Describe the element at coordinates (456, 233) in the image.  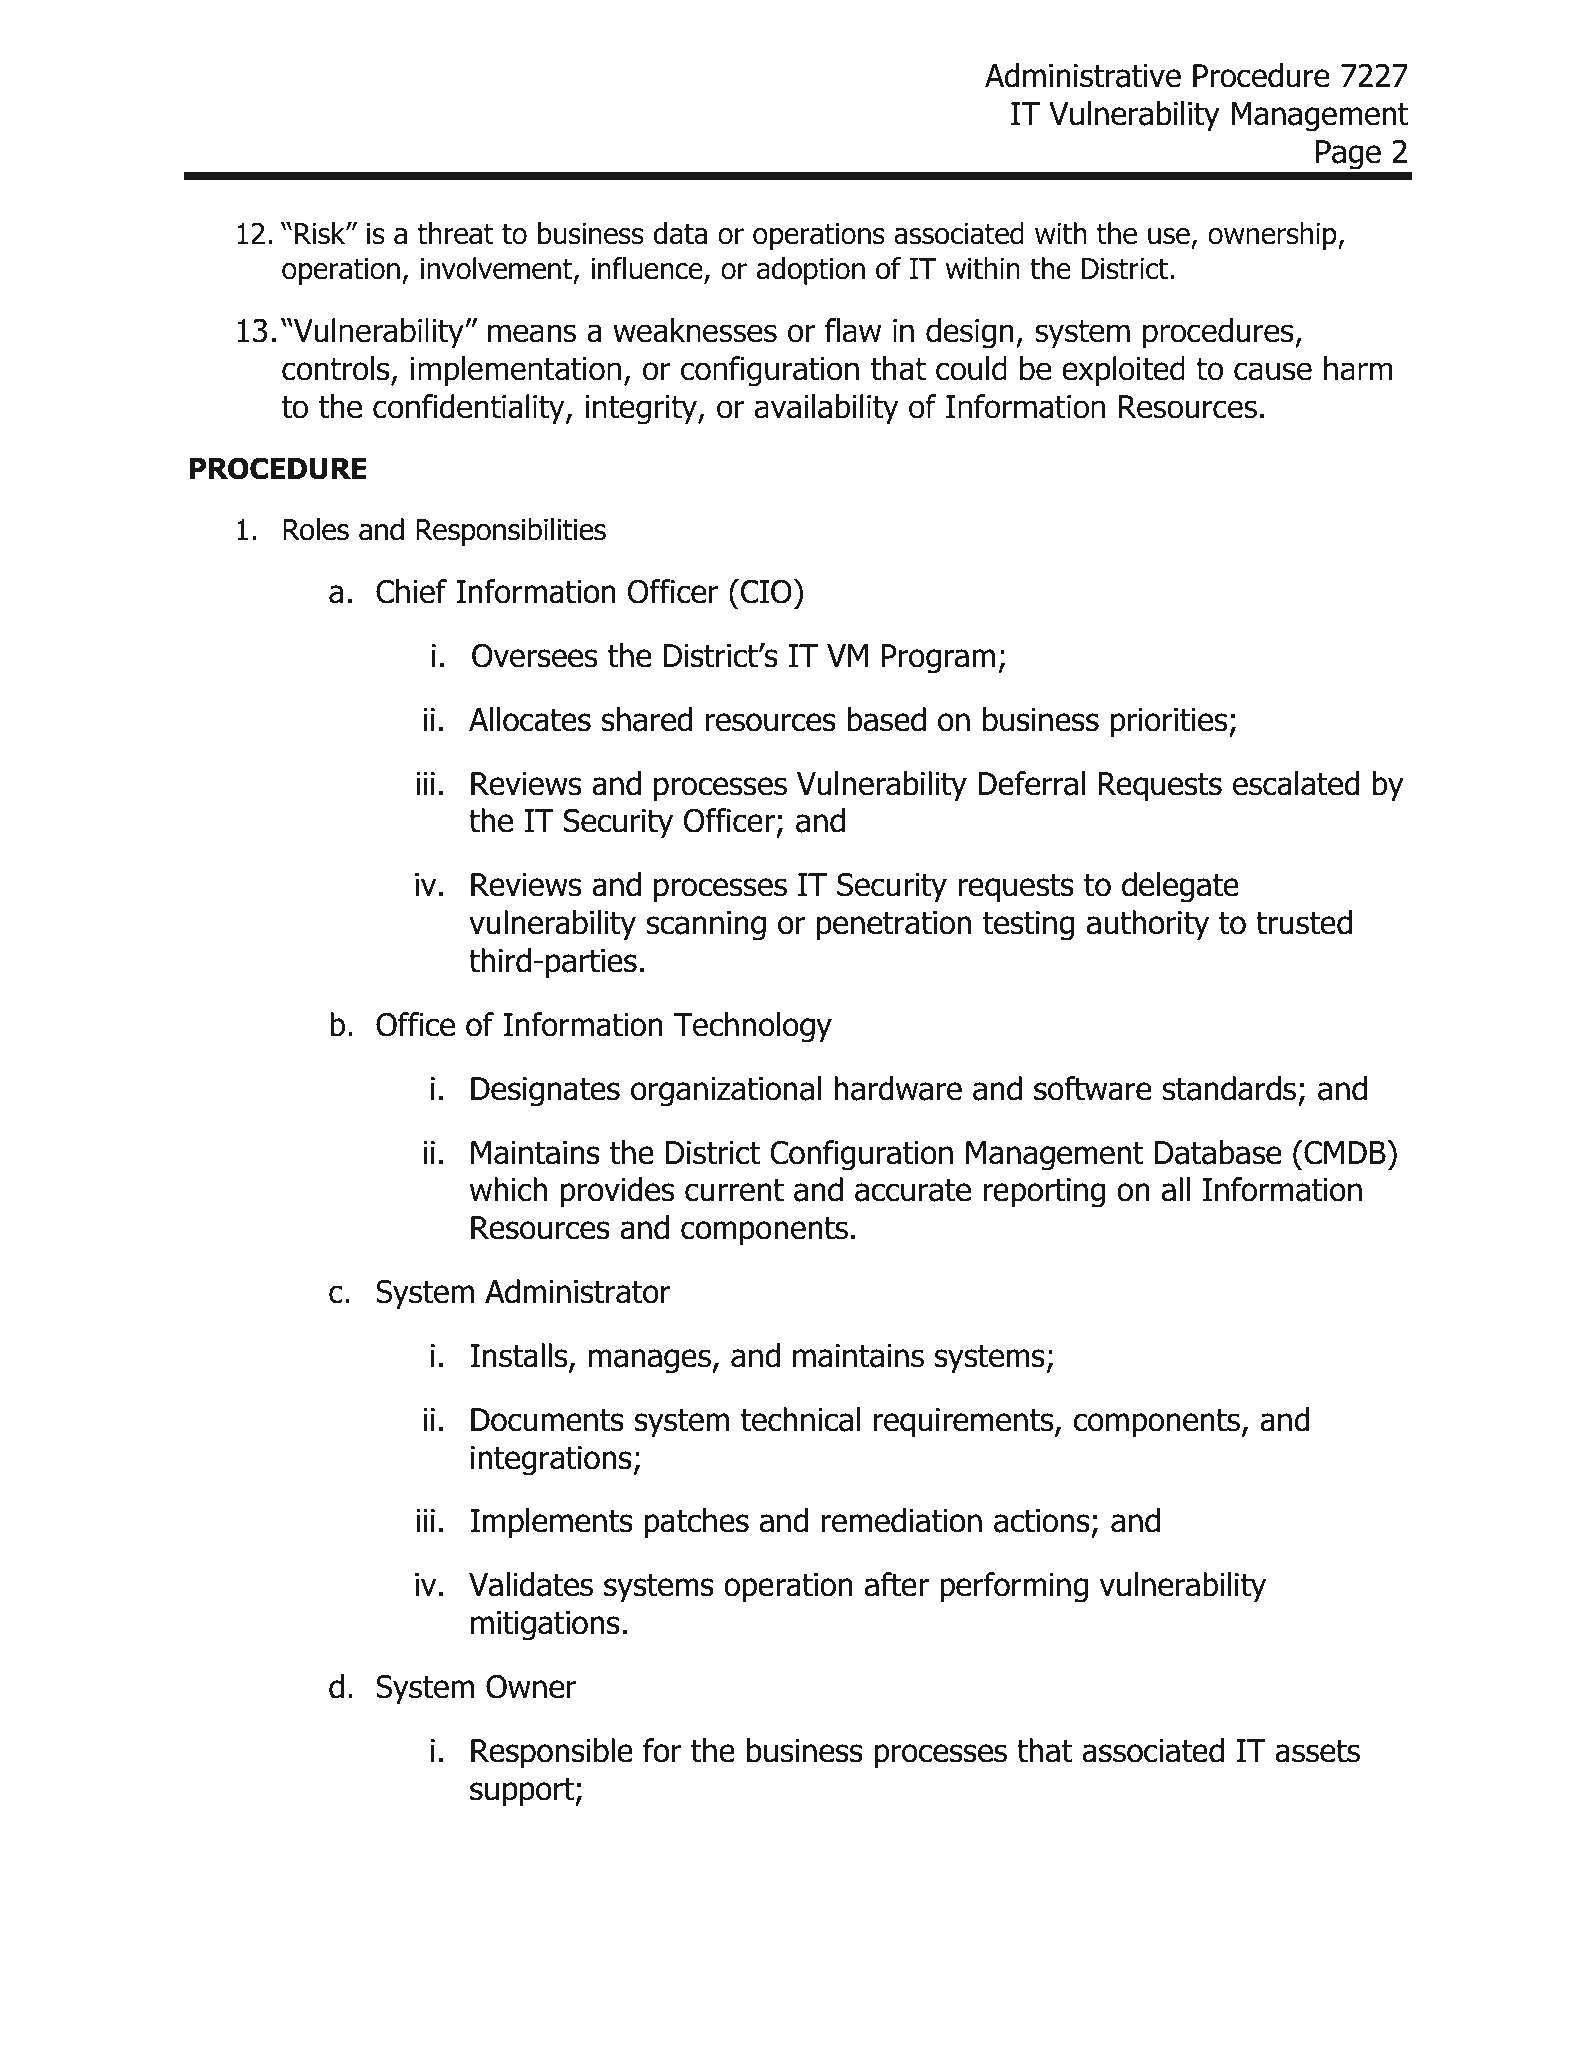
I see `threat` at that location.
